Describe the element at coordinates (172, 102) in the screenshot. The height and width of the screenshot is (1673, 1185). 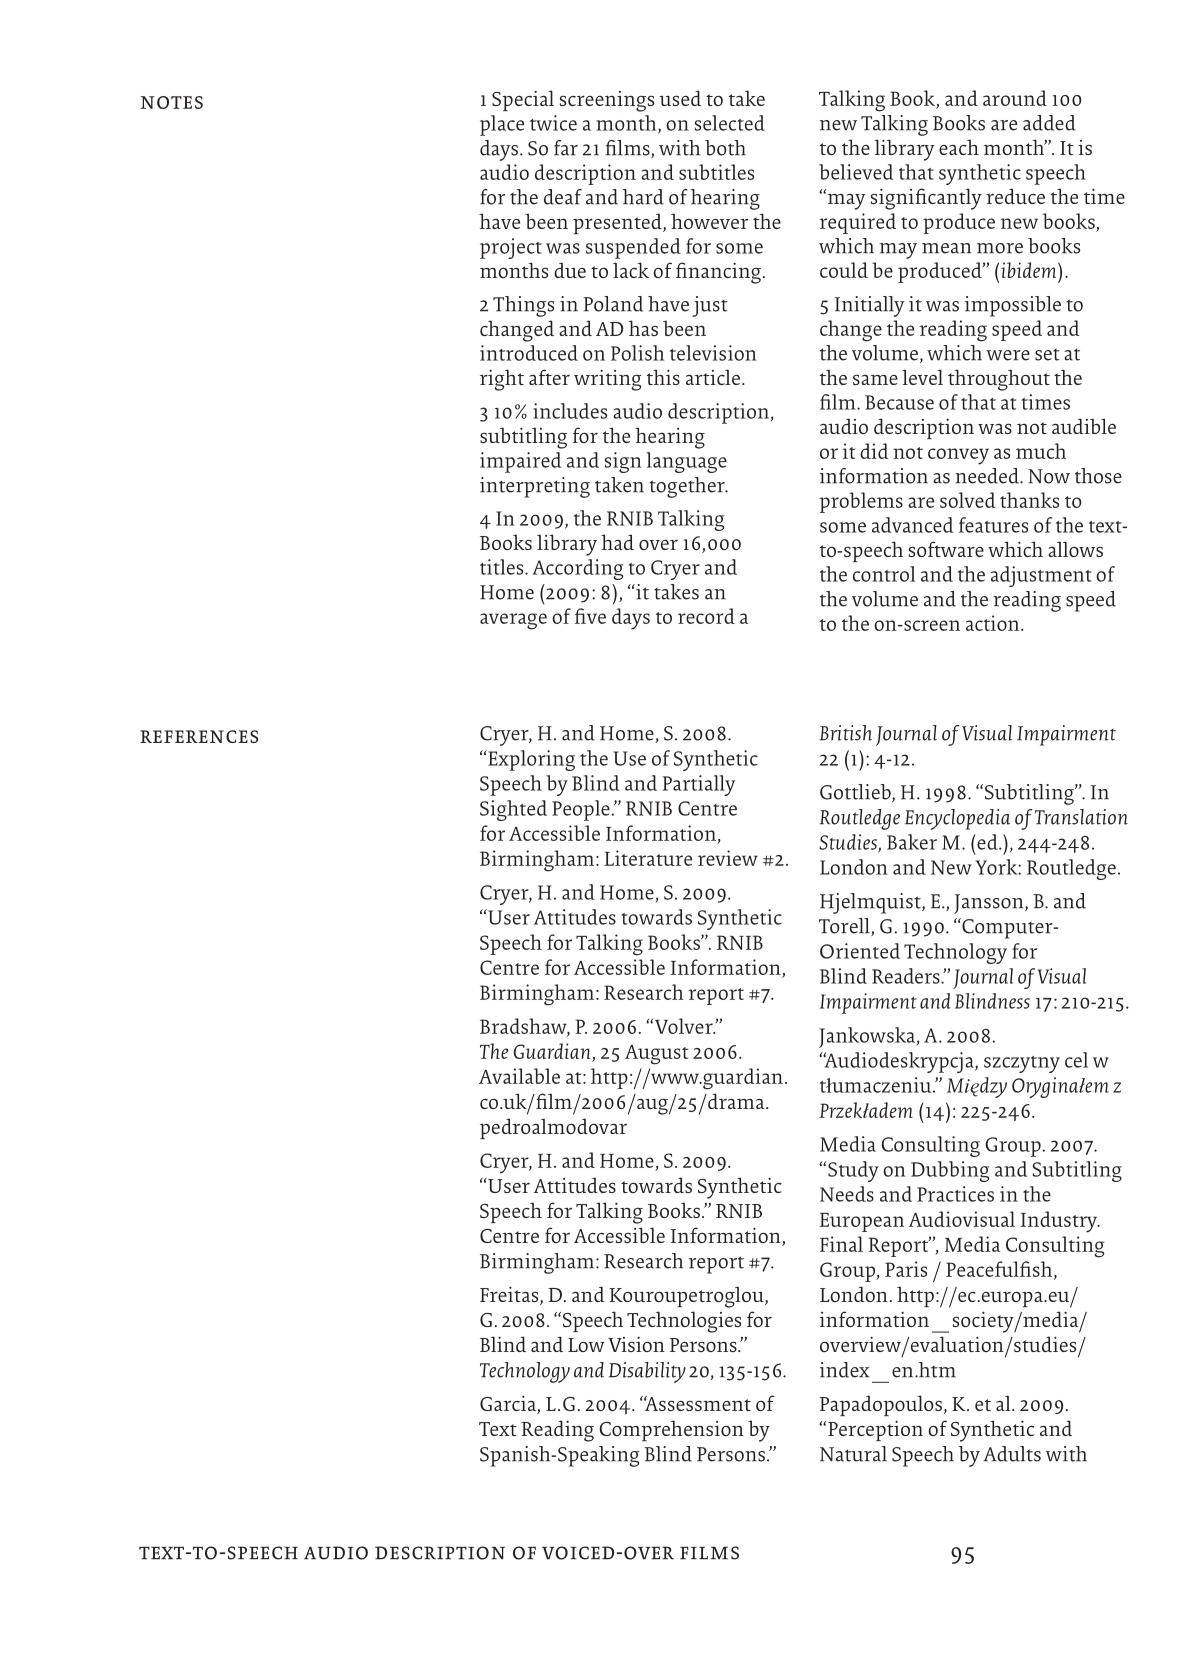
I see `notes` at that location.
